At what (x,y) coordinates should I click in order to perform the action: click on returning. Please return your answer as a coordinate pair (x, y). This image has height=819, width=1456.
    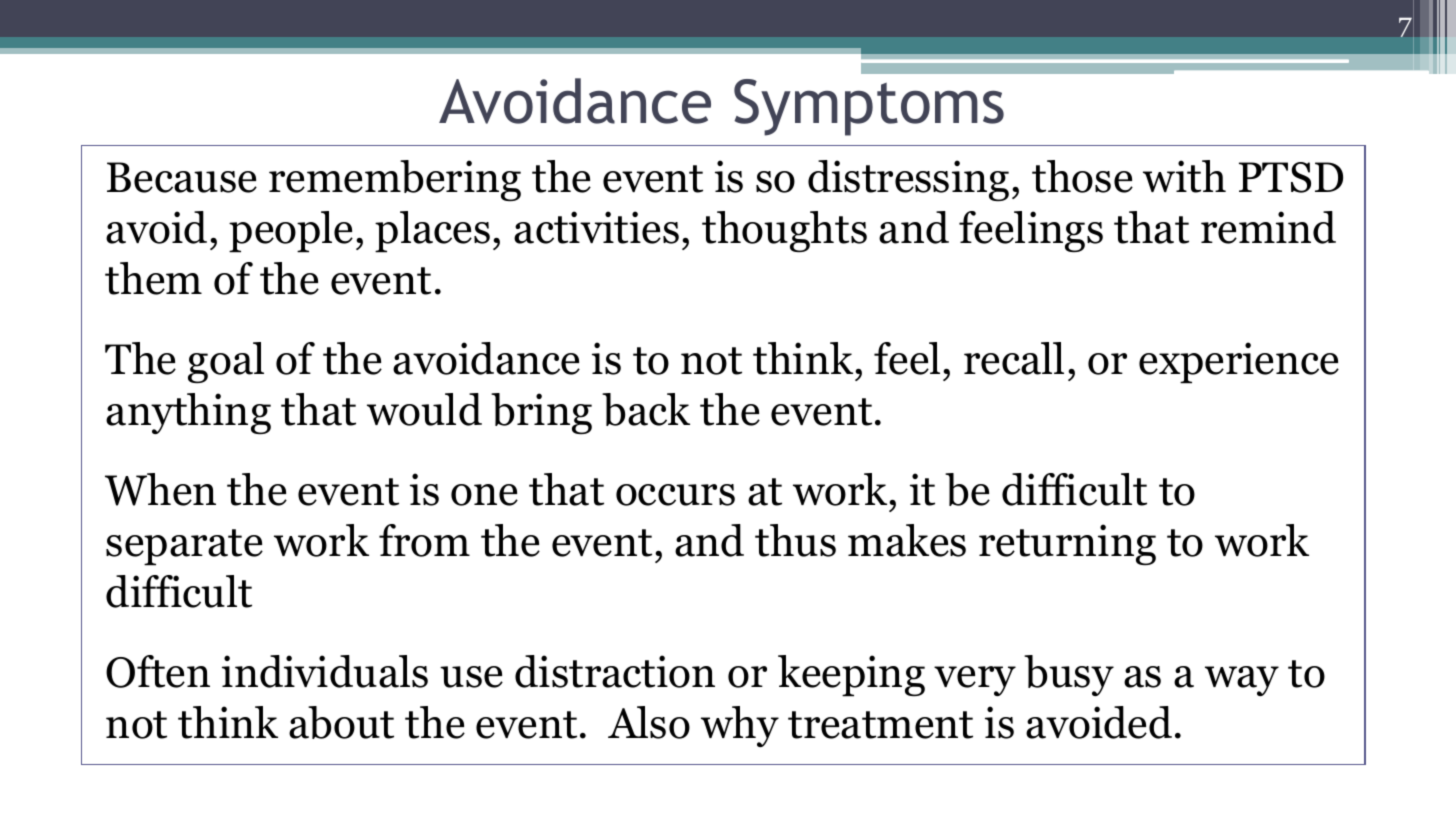
    Looking at the image, I should click on (1067, 544).
